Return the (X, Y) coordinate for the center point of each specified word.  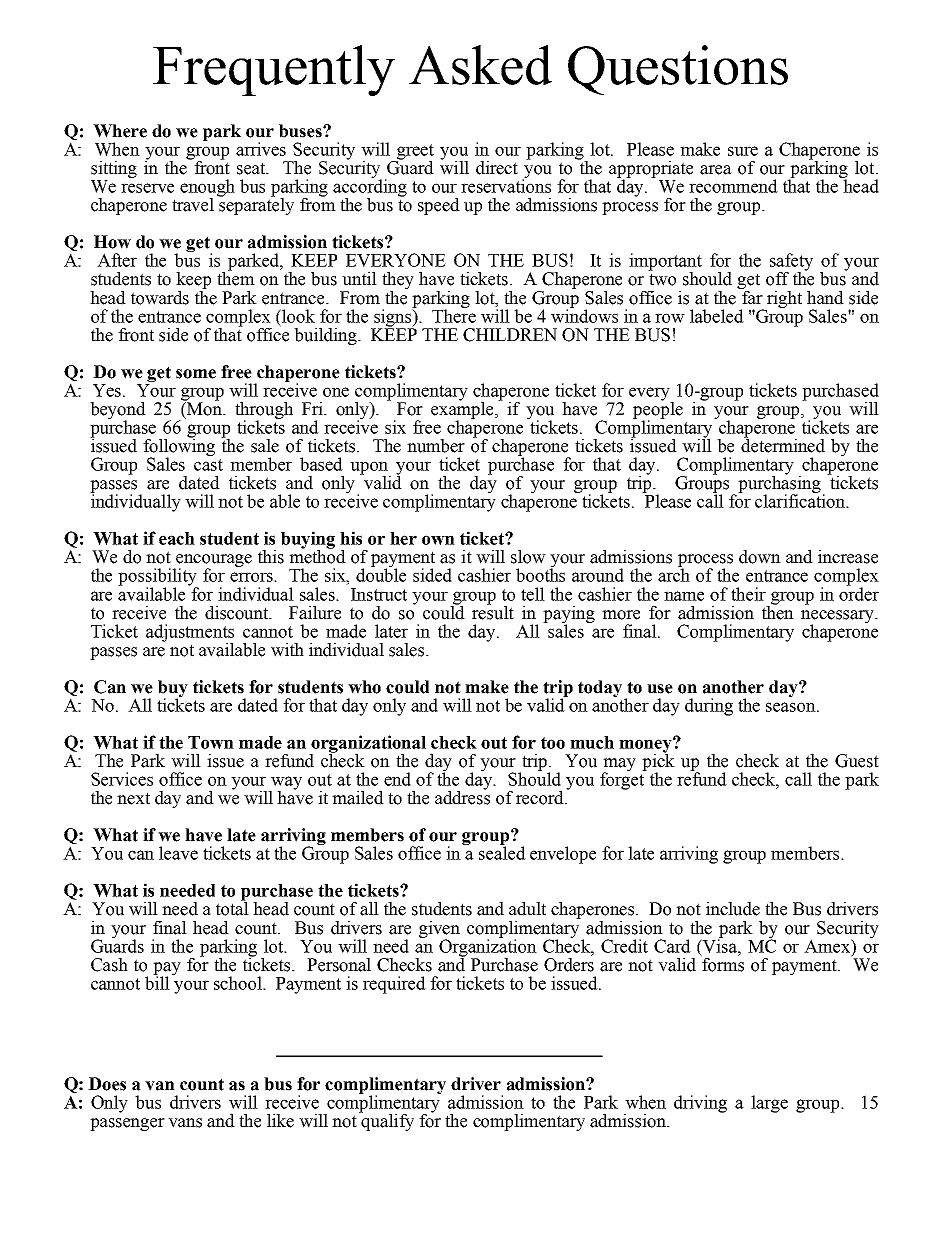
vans (185, 1123)
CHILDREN (510, 335)
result (493, 611)
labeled (717, 316)
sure (743, 151)
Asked (480, 65)
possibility (158, 578)
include (733, 909)
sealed (502, 852)
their (748, 594)
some (196, 374)
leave (178, 853)
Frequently (274, 70)
